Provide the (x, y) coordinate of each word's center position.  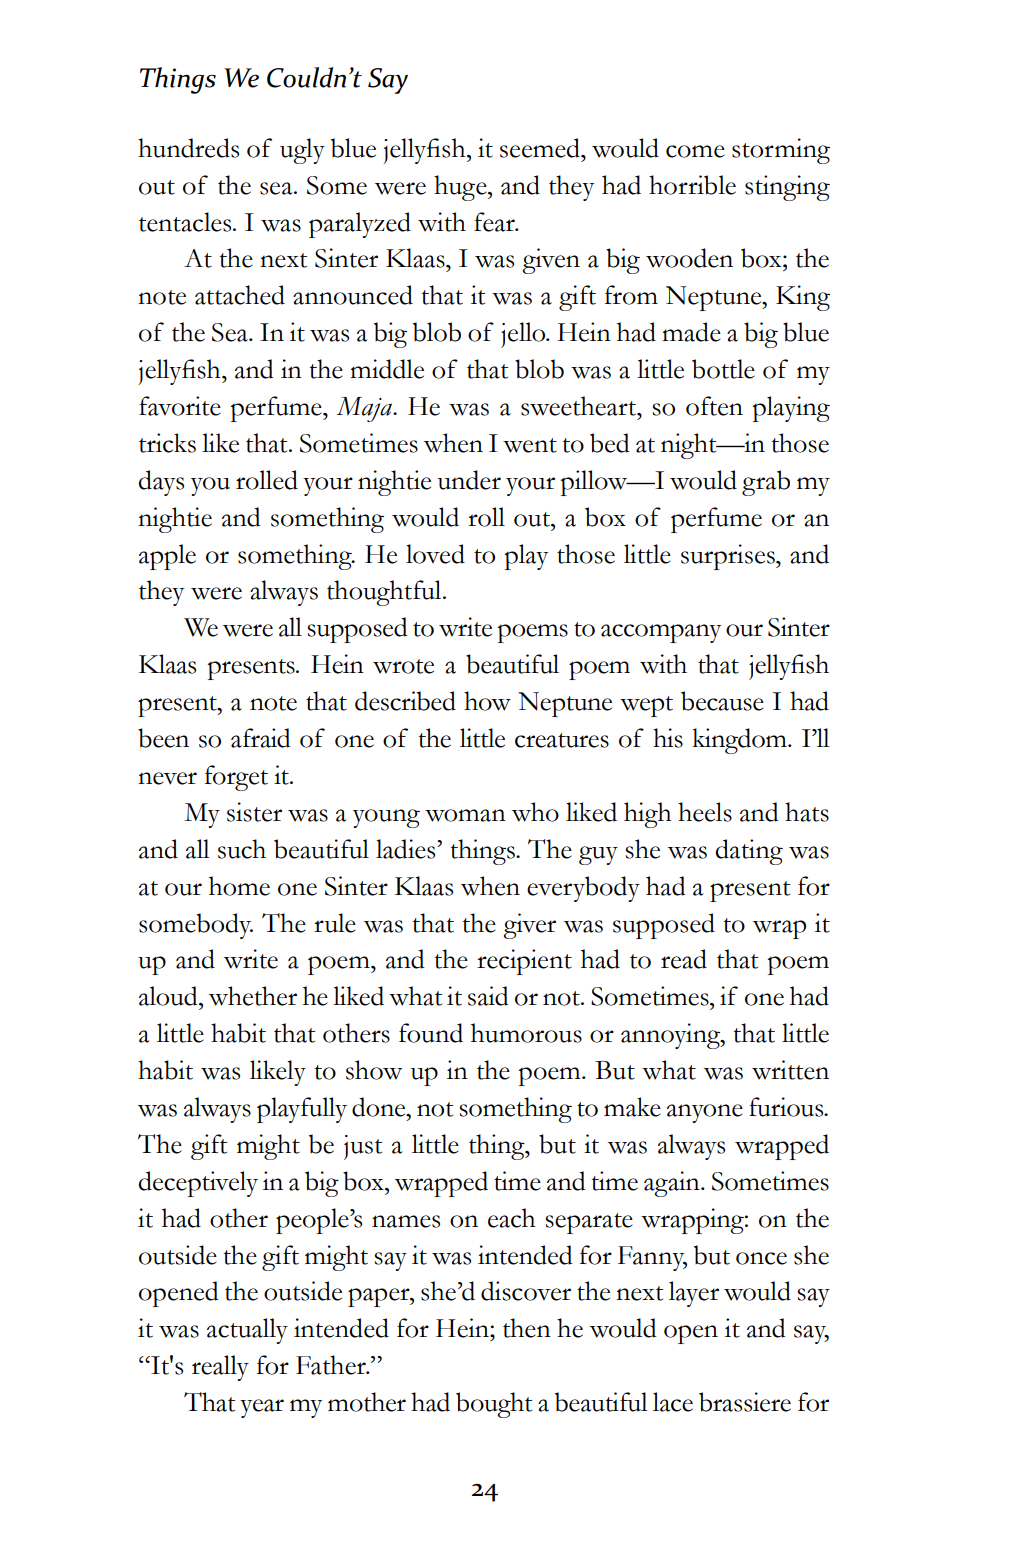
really (220, 1368)
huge (461, 188)
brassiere (745, 1402)
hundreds (188, 148)
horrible (692, 185)
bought (494, 1405)
